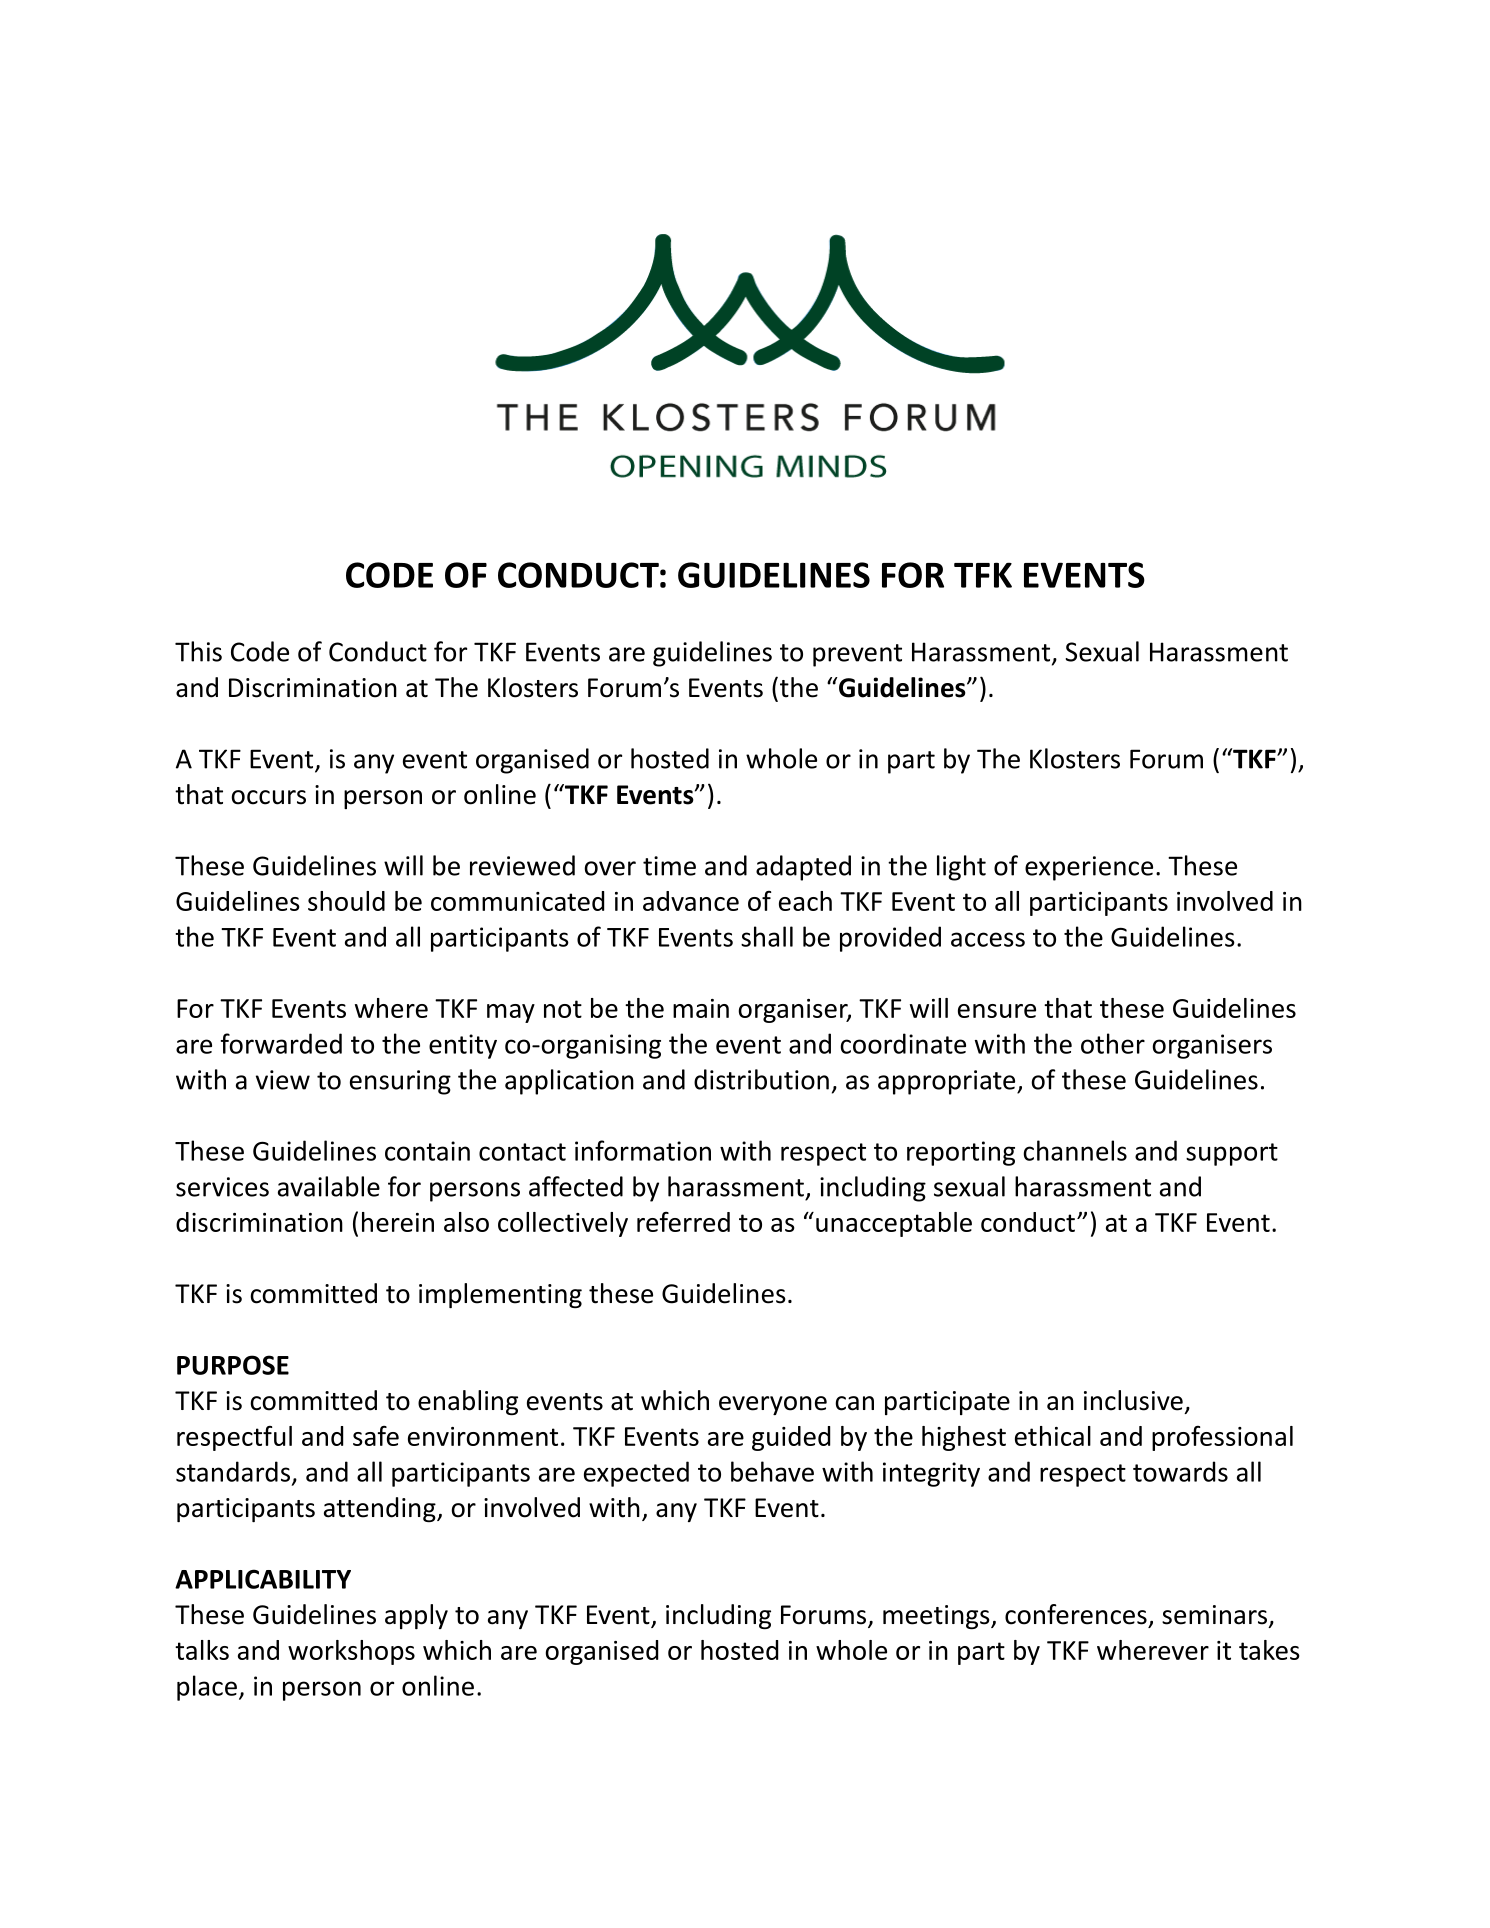 The image size is (1490, 1928). What do you see at coordinates (351, 1652) in the document?
I see `workshops` at bounding box center [351, 1652].
